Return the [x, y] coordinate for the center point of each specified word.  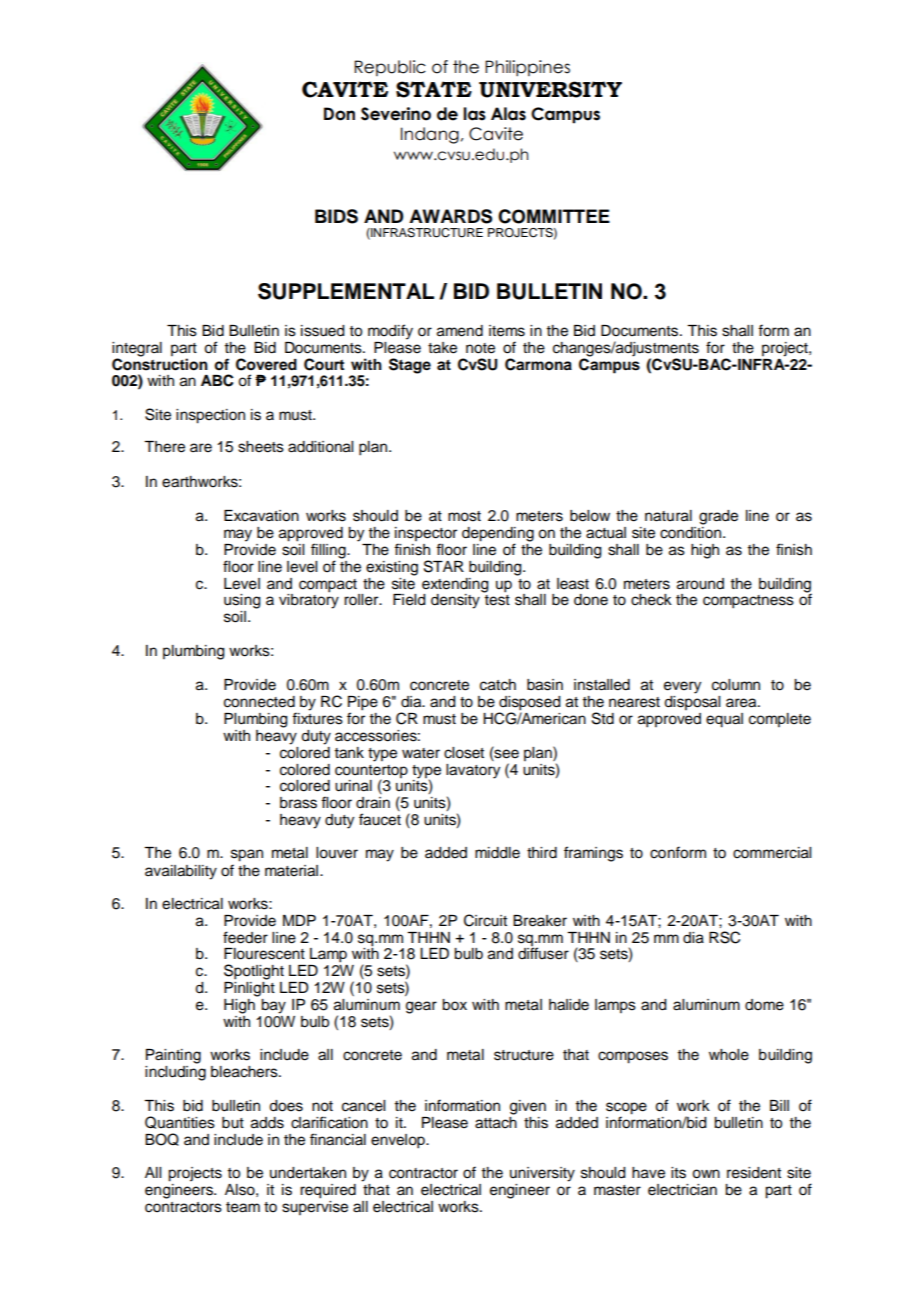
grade [718, 517]
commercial [772, 853]
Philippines [527, 68]
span [247, 855]
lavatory [473, 771]
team [243, 1207]
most [464, 516]
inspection [210, 416]
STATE [434, 89]
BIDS [336, 216]
